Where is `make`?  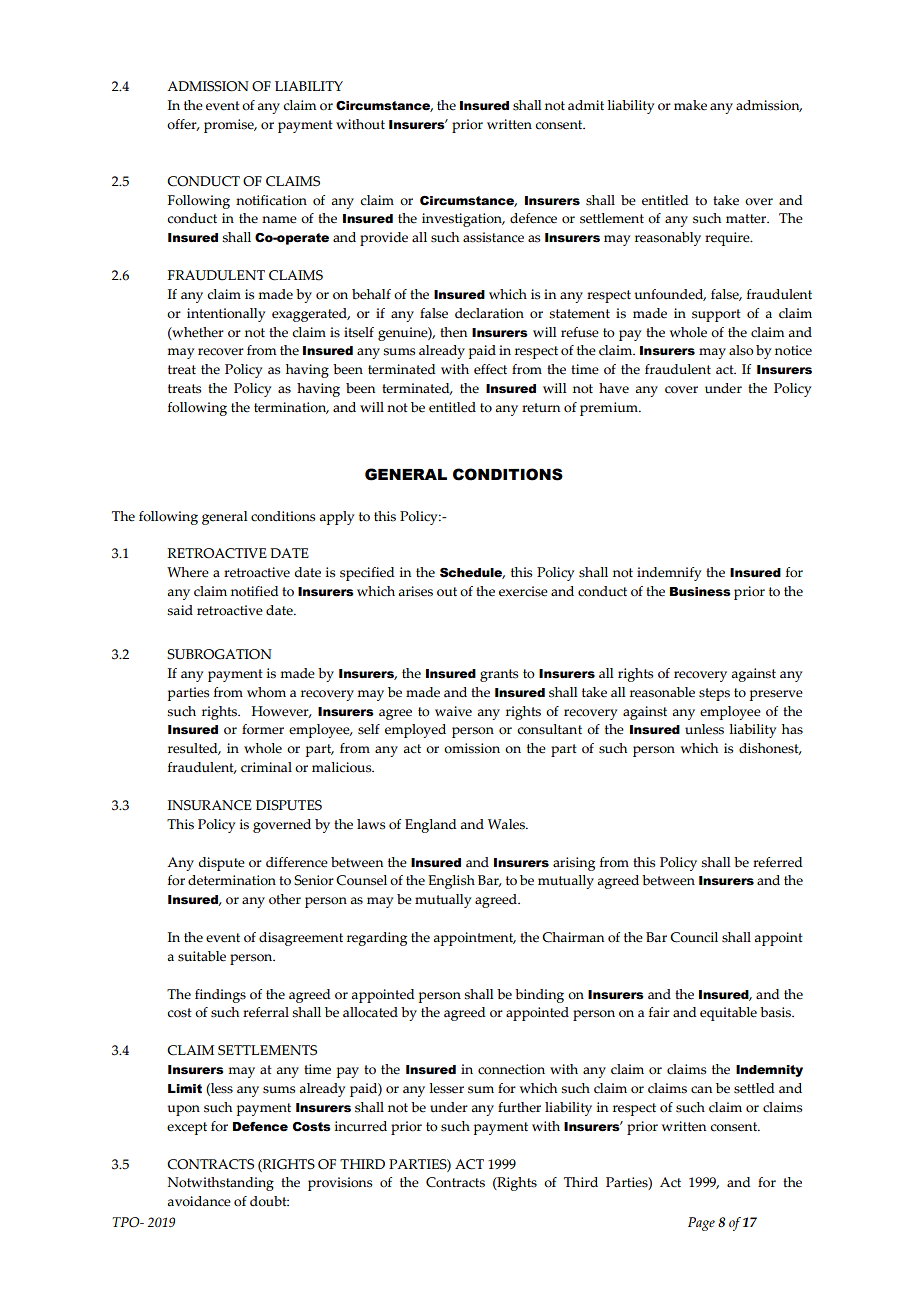
make is located at coordinates (690, 105).
